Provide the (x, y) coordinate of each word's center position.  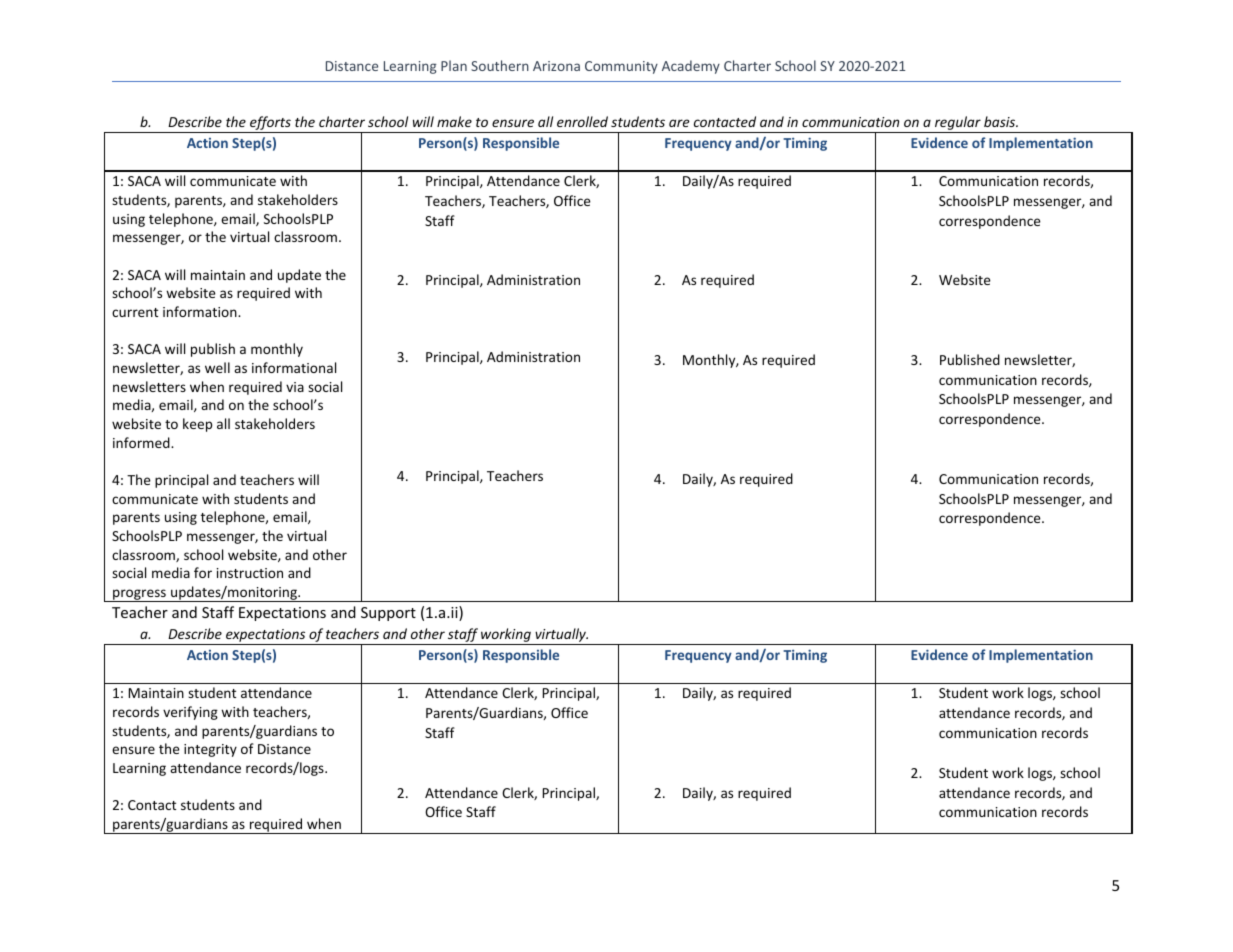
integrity (210, 750)
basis (1001, 121)
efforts (270, 123)
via (295, 387)
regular (958, 123)
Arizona (556, 66)
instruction (250, 573)
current (135, 312)
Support (388, 614)
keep (197, 425)
